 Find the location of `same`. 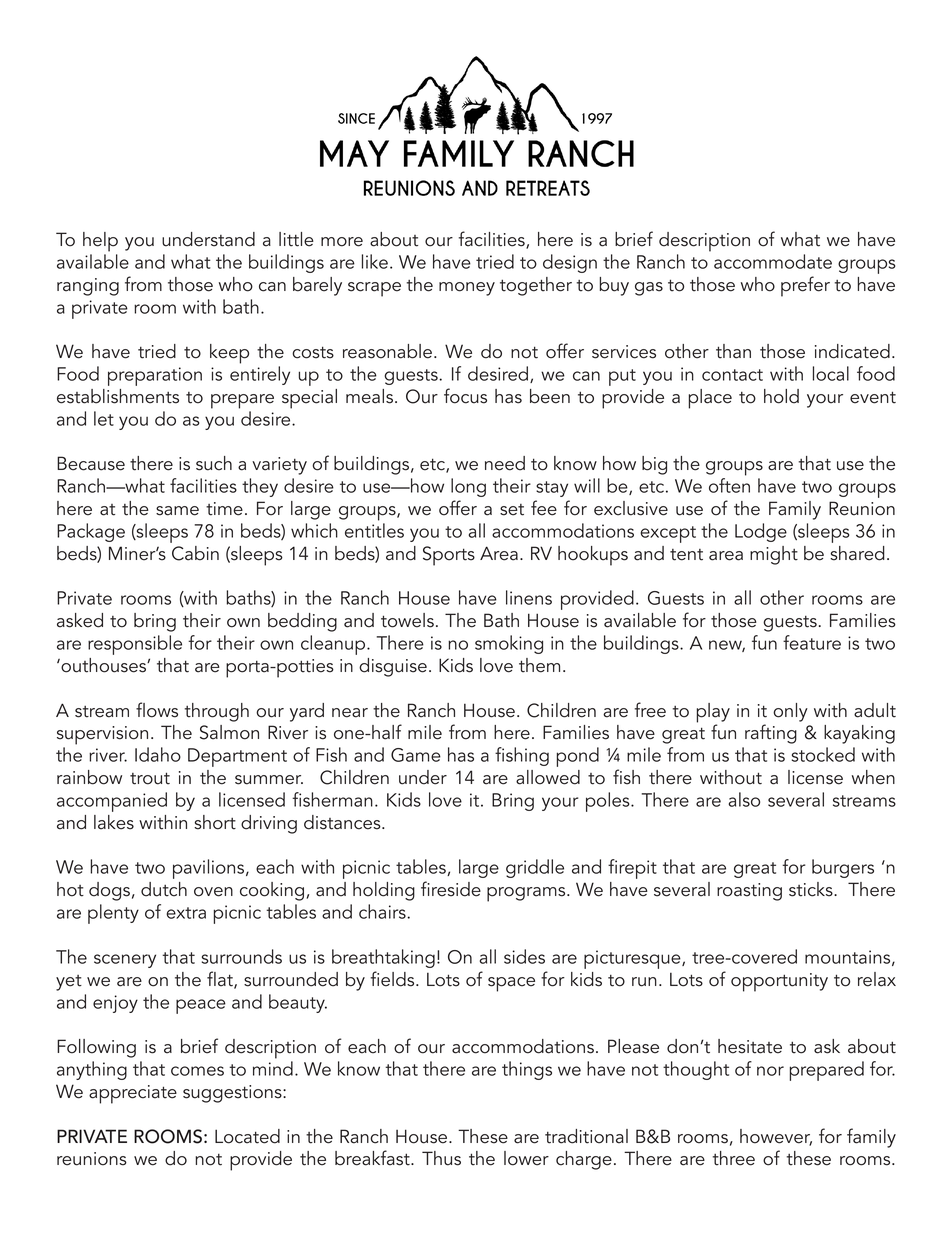

same is located at coordinates (177, 511).
